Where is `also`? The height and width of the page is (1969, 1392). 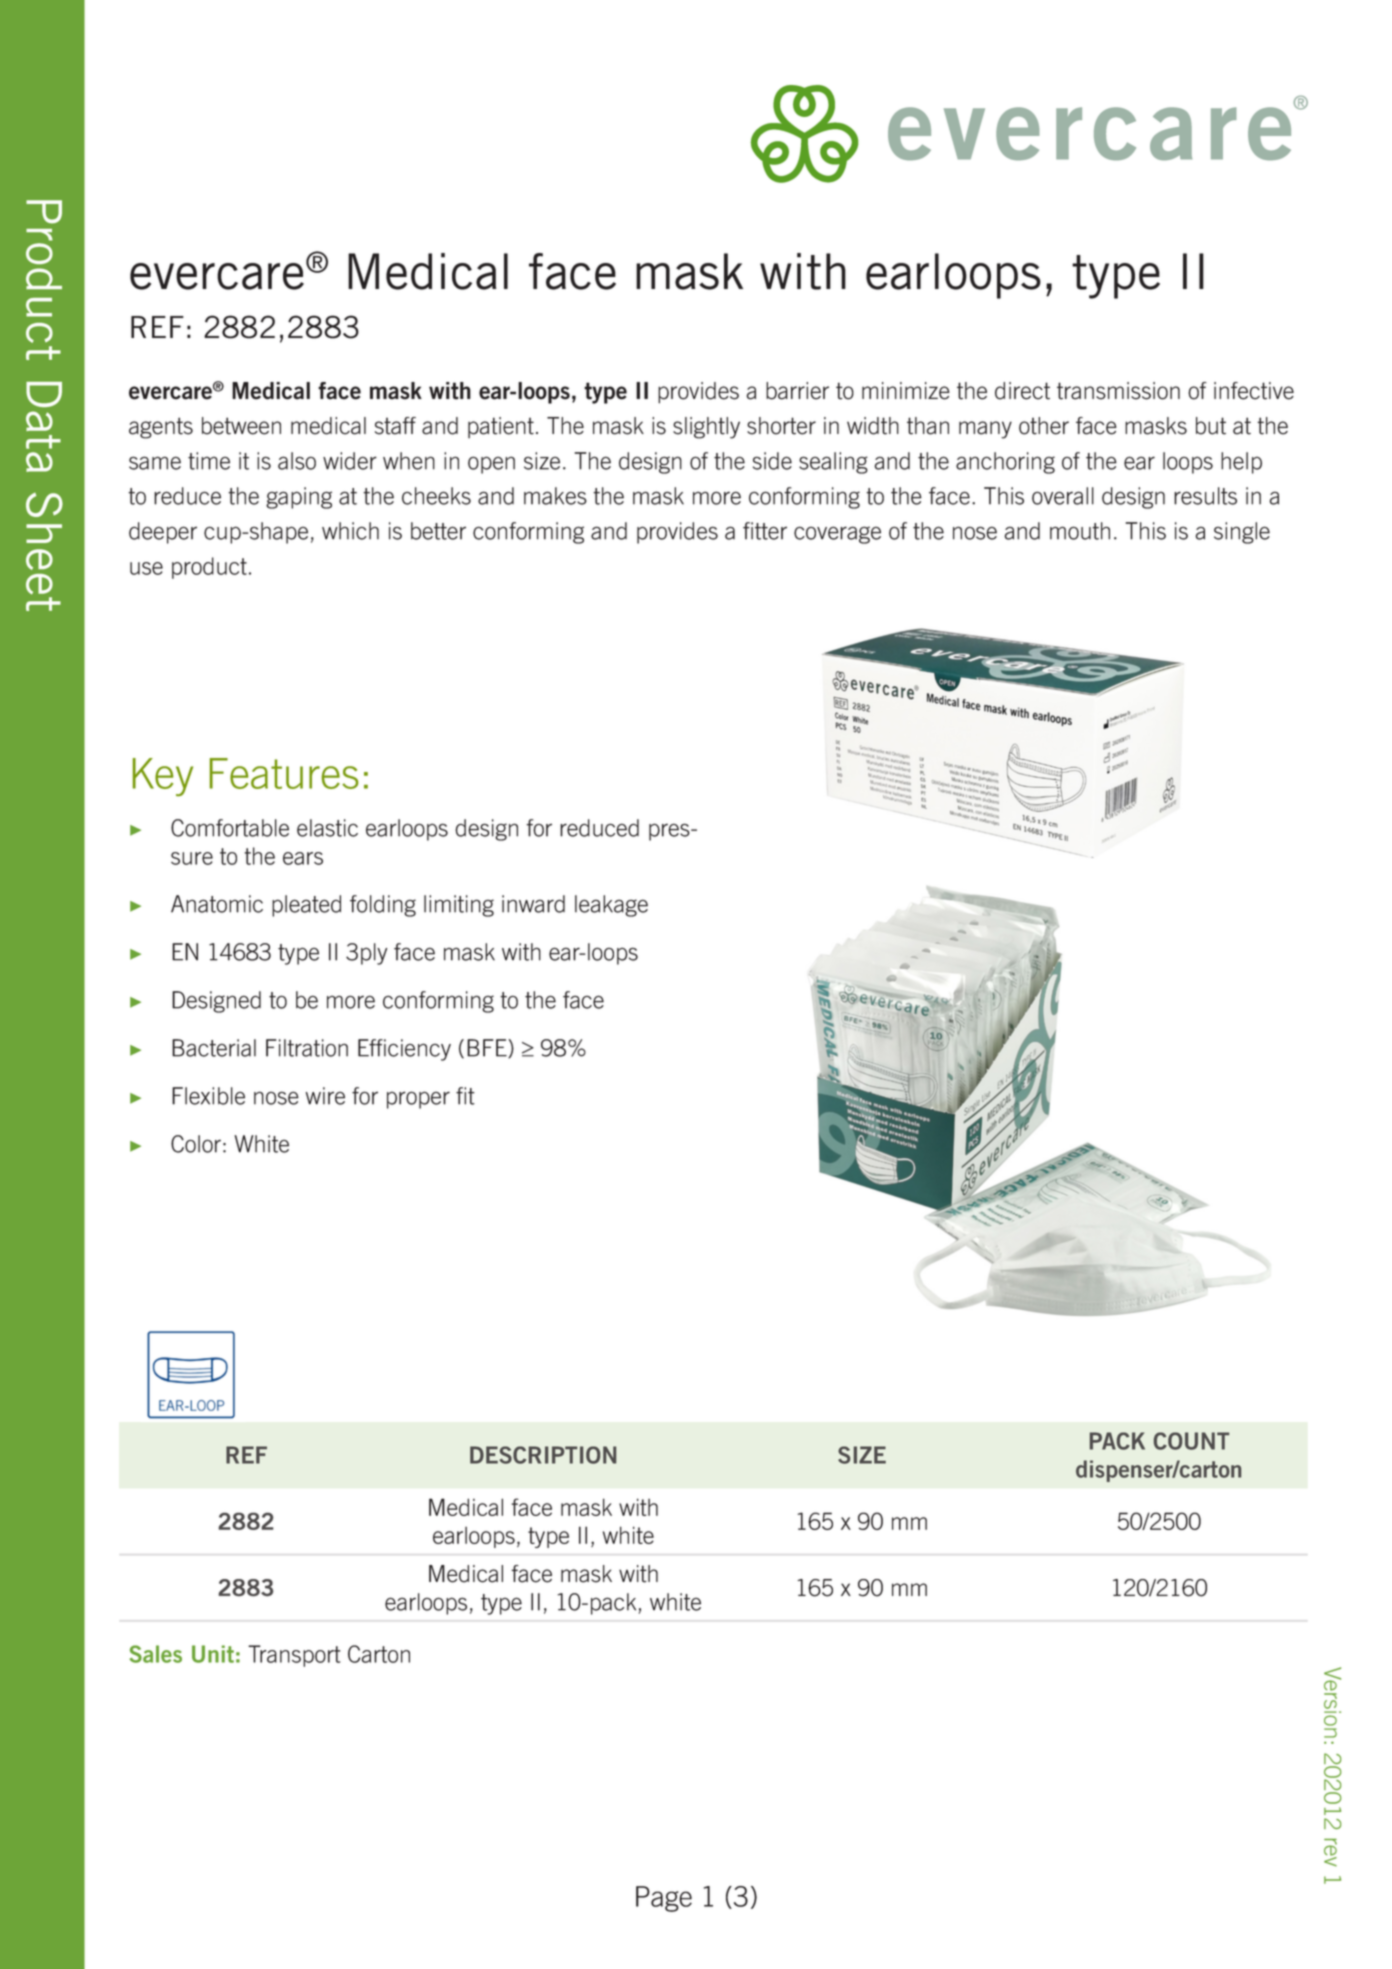 also is located at coordinates (297, 461).
